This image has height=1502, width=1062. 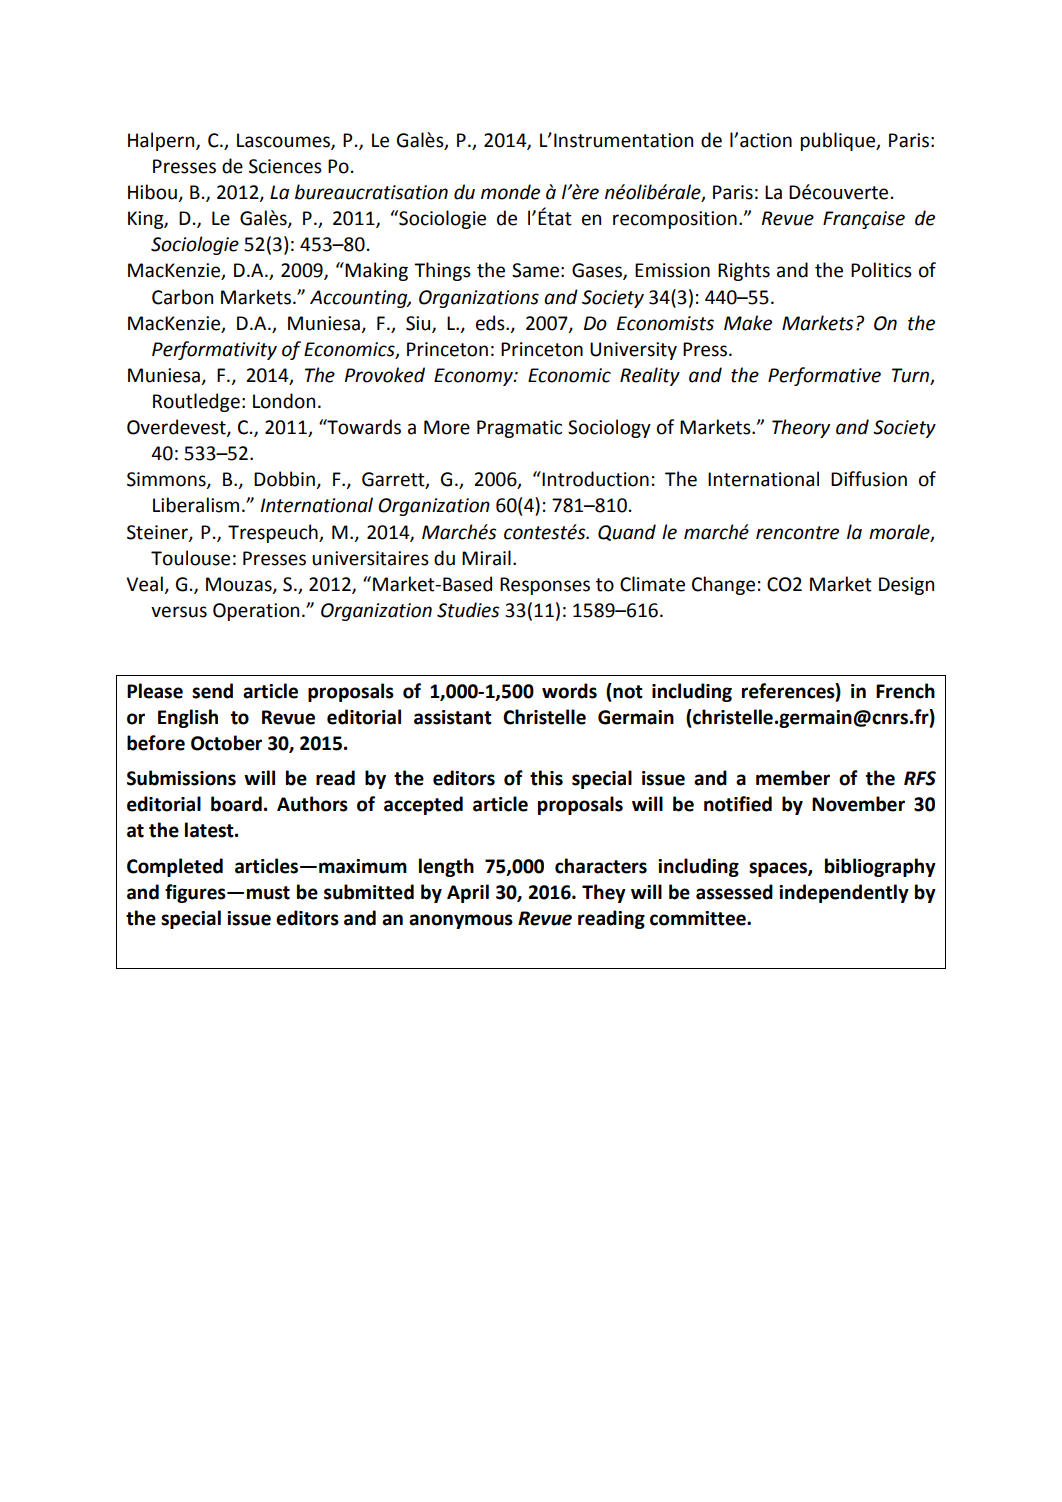 I want to click on Completed, so click(x=175, y=867).
